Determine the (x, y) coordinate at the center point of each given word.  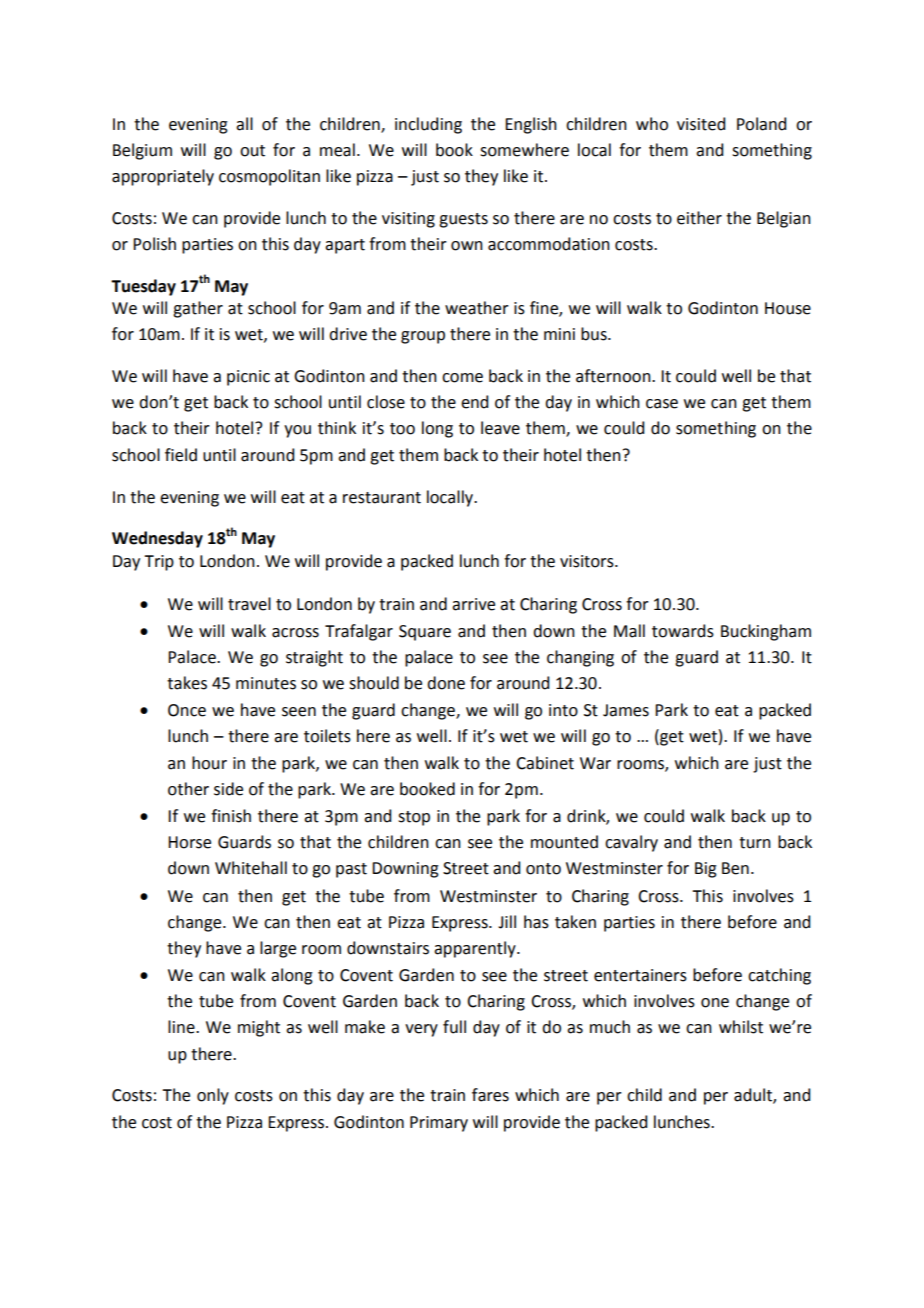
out (252, 151)
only (213, 1096)
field (181, 455)
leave (500, 428)
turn (755, 843)
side (228, 789)
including (428, 125)
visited (701, 124)
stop (414, 818)
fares (490, 1095)
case (662, 404)
